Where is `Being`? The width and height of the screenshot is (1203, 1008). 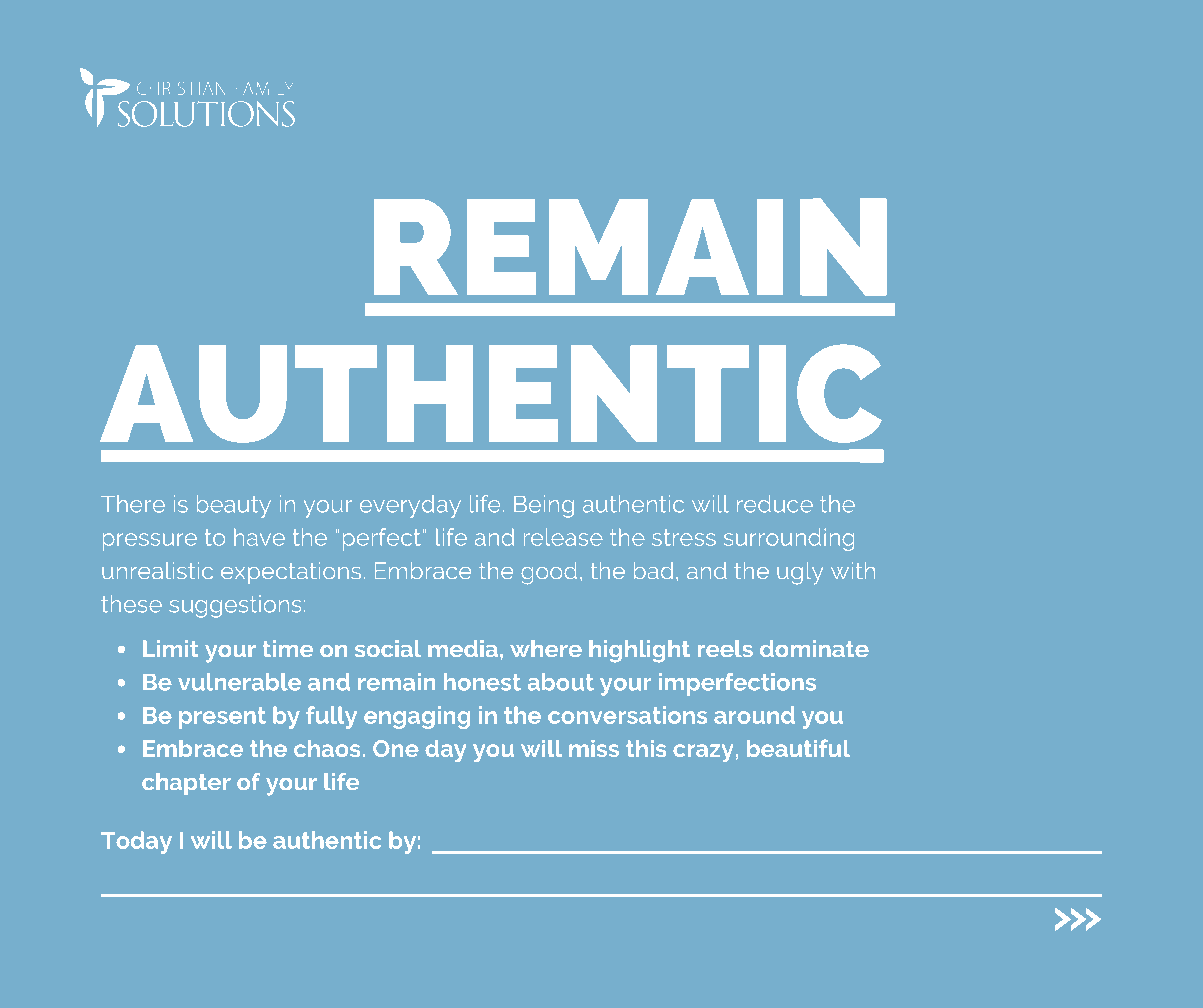
Being is located at coordinates (544, 506).
